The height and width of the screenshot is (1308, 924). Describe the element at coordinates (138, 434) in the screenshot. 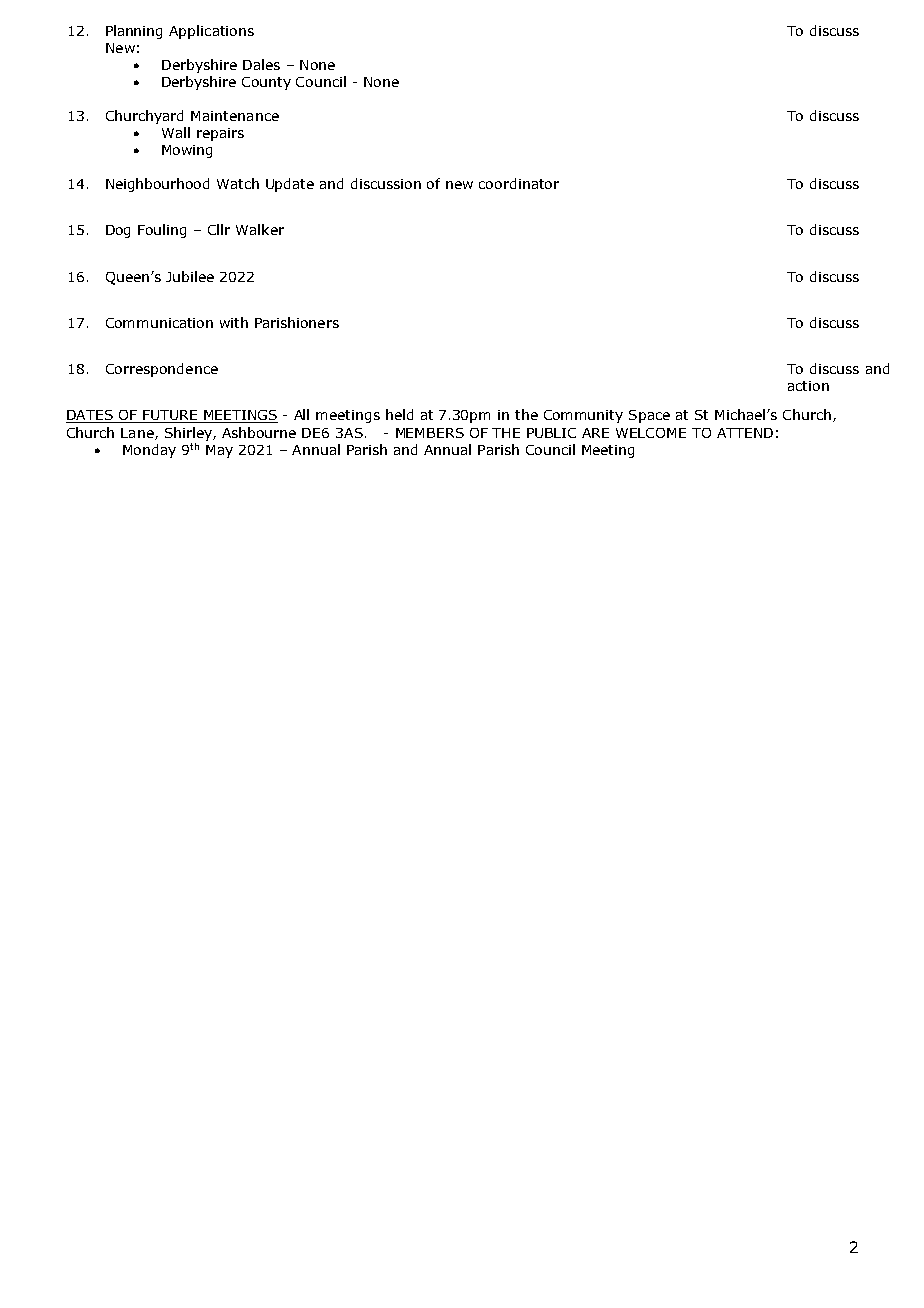

I see `Lane` at that location.
